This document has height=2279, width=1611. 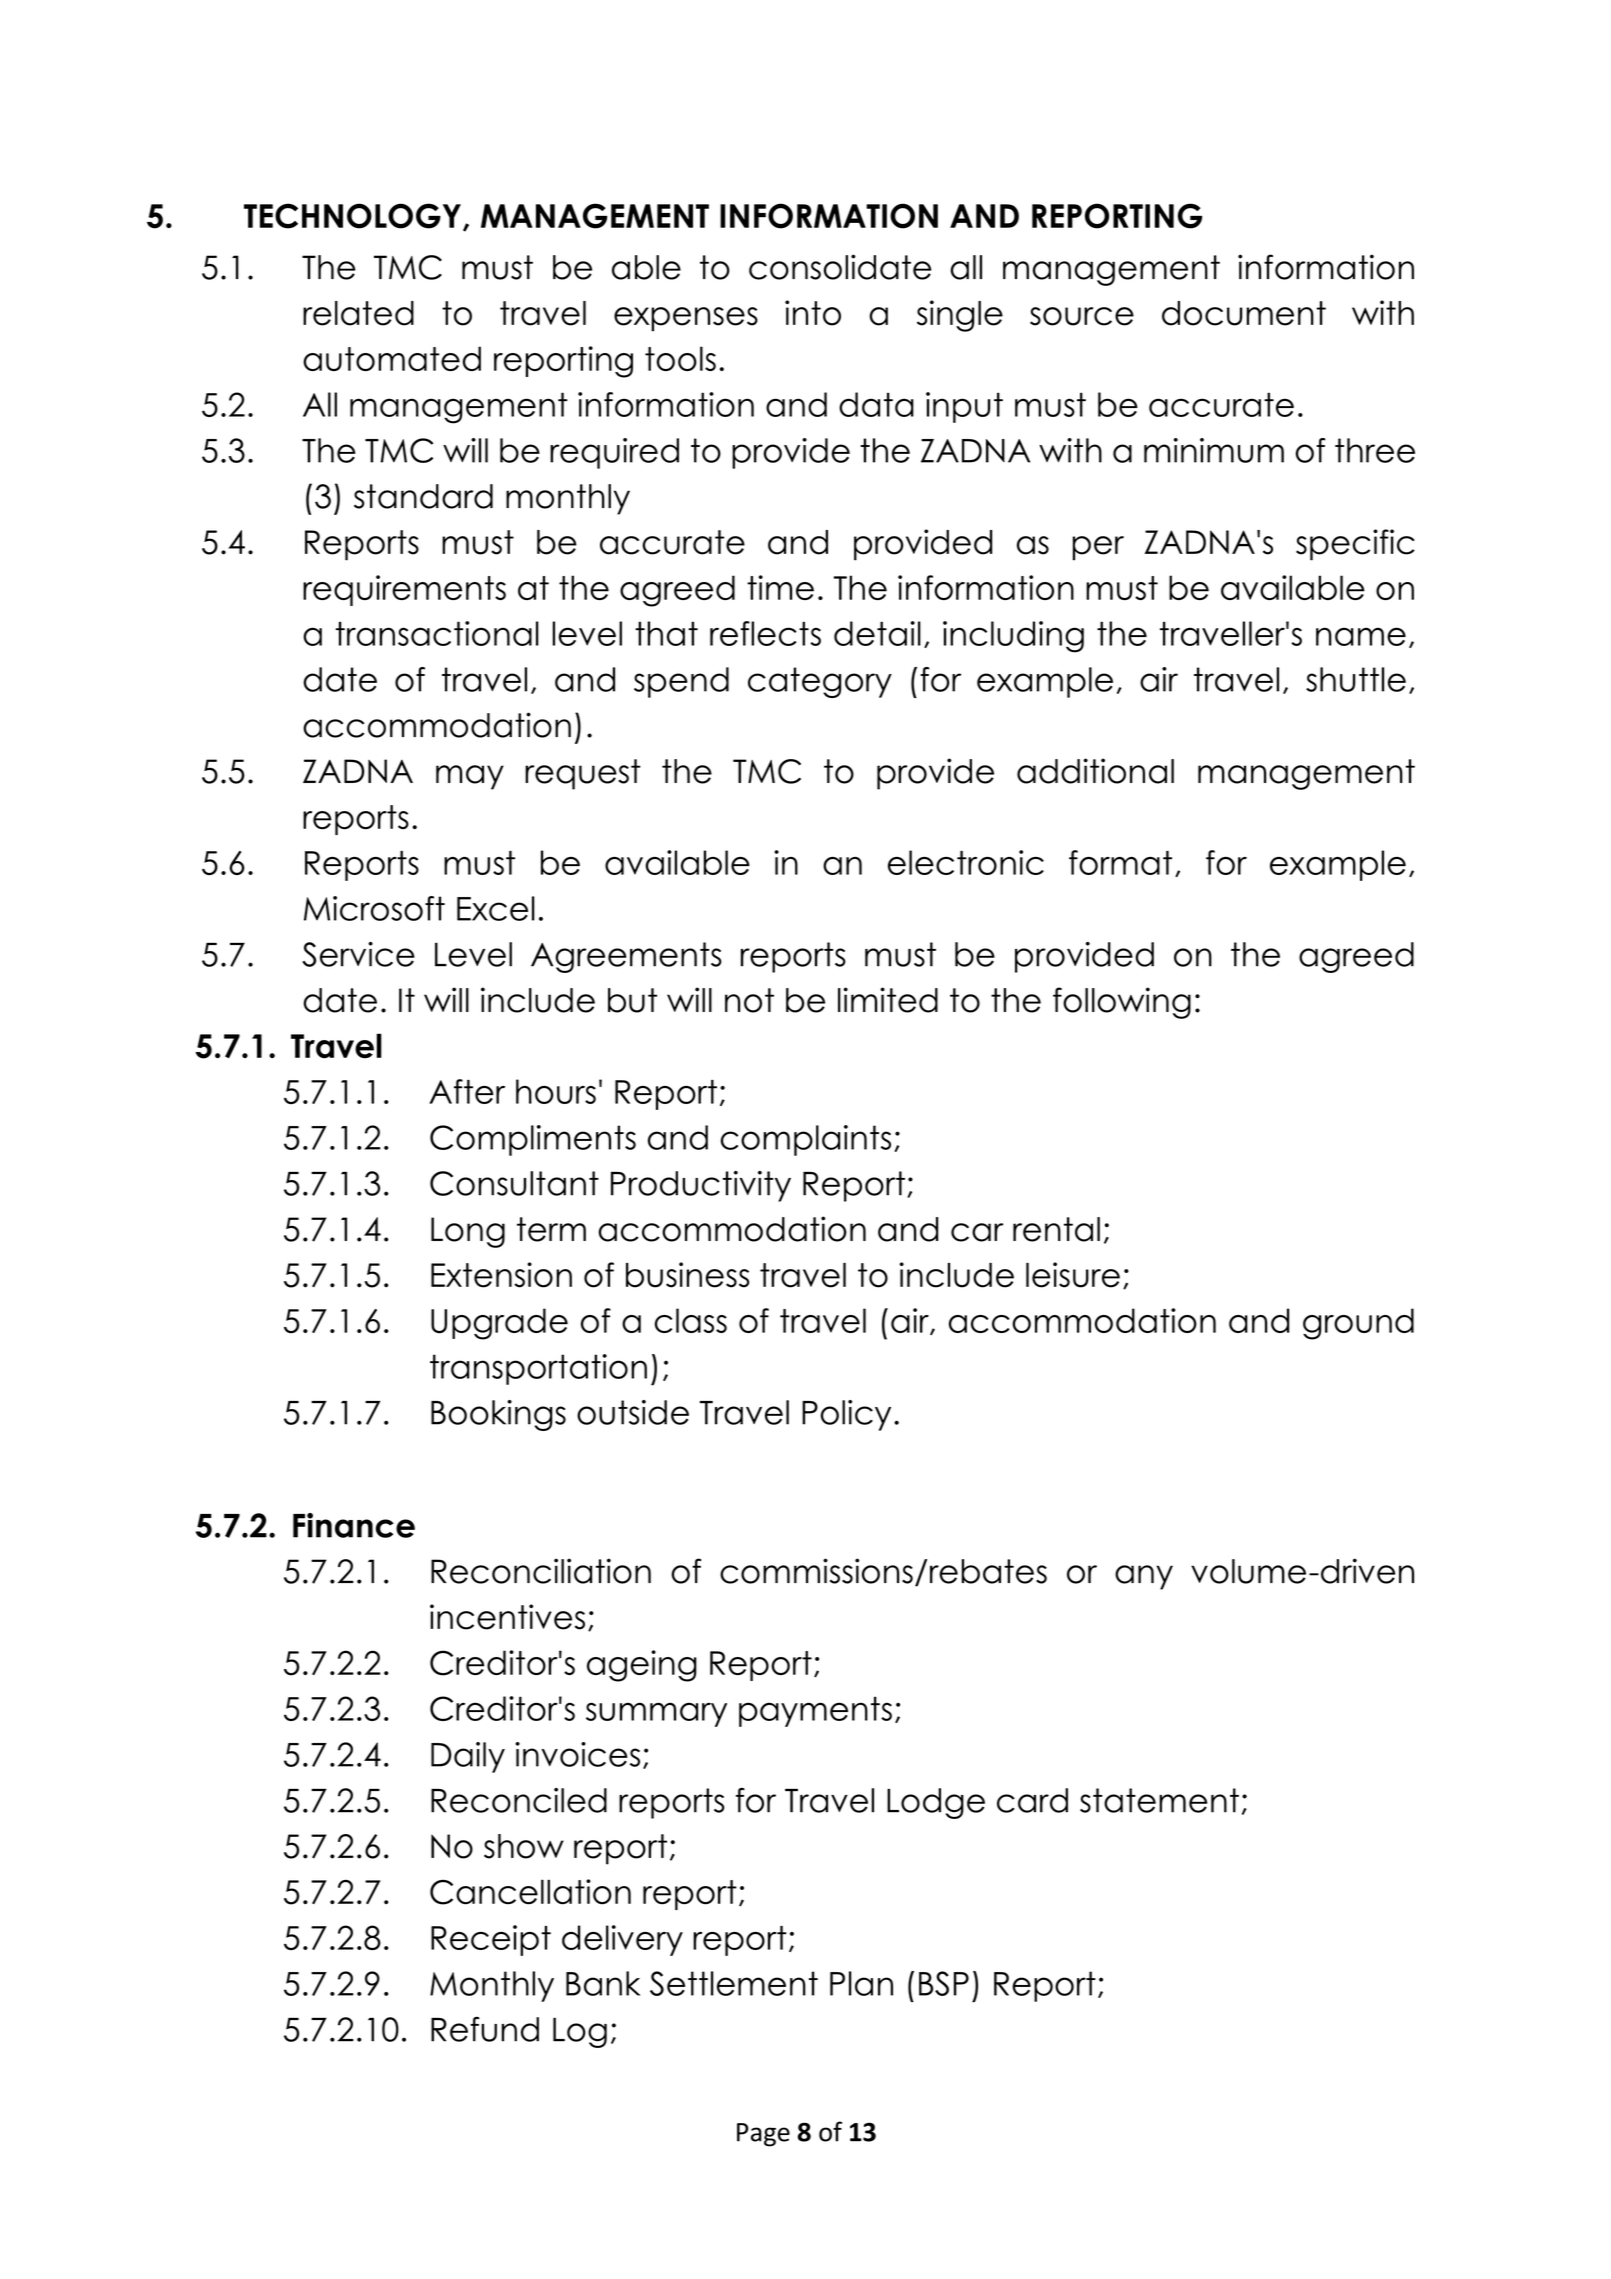 I want to click on ground, so click(x=1358, y=1324).
